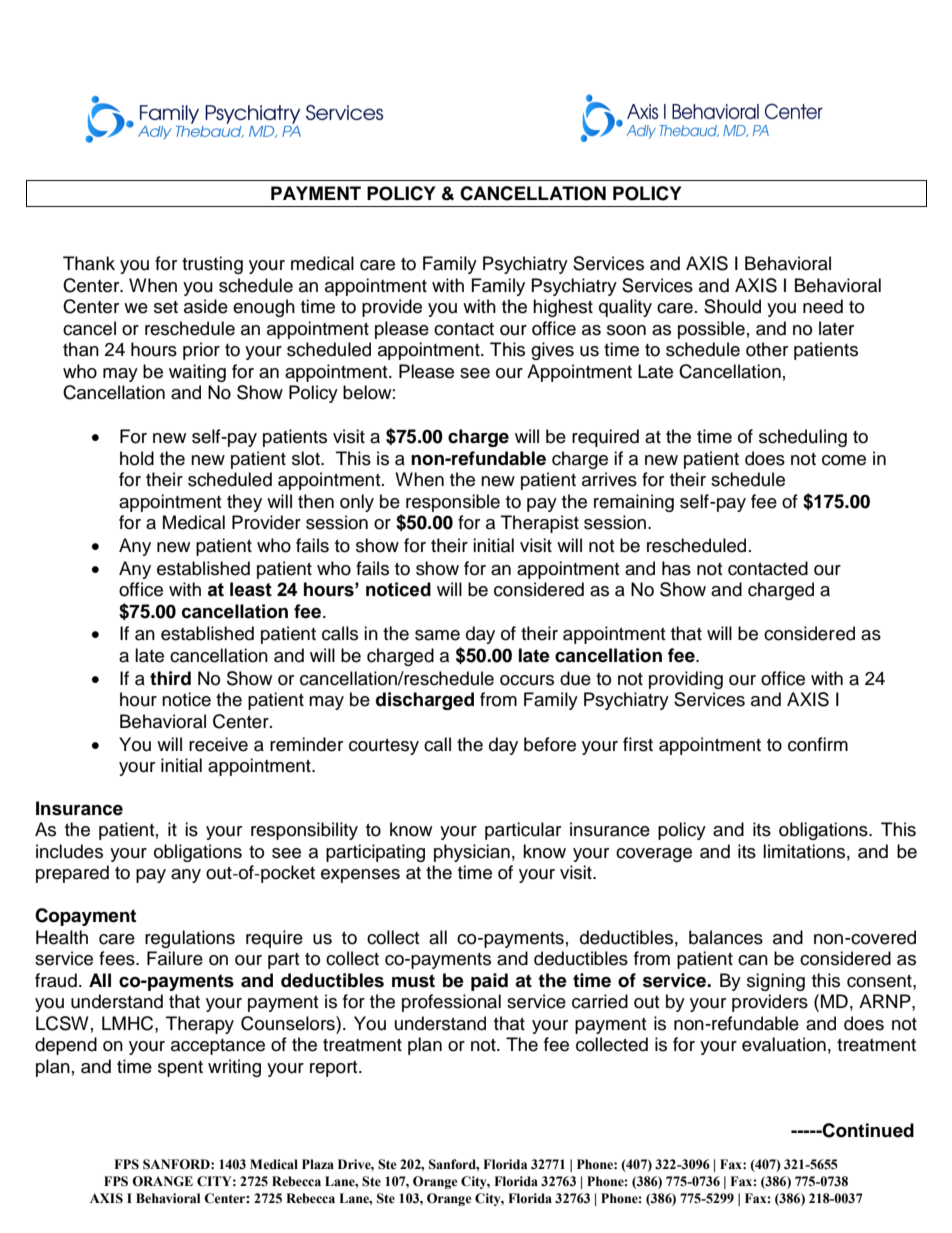 The image size is (952, 1233). Describe the element at coordinates (180, 1069) in the page. I see `spent` at that location.
